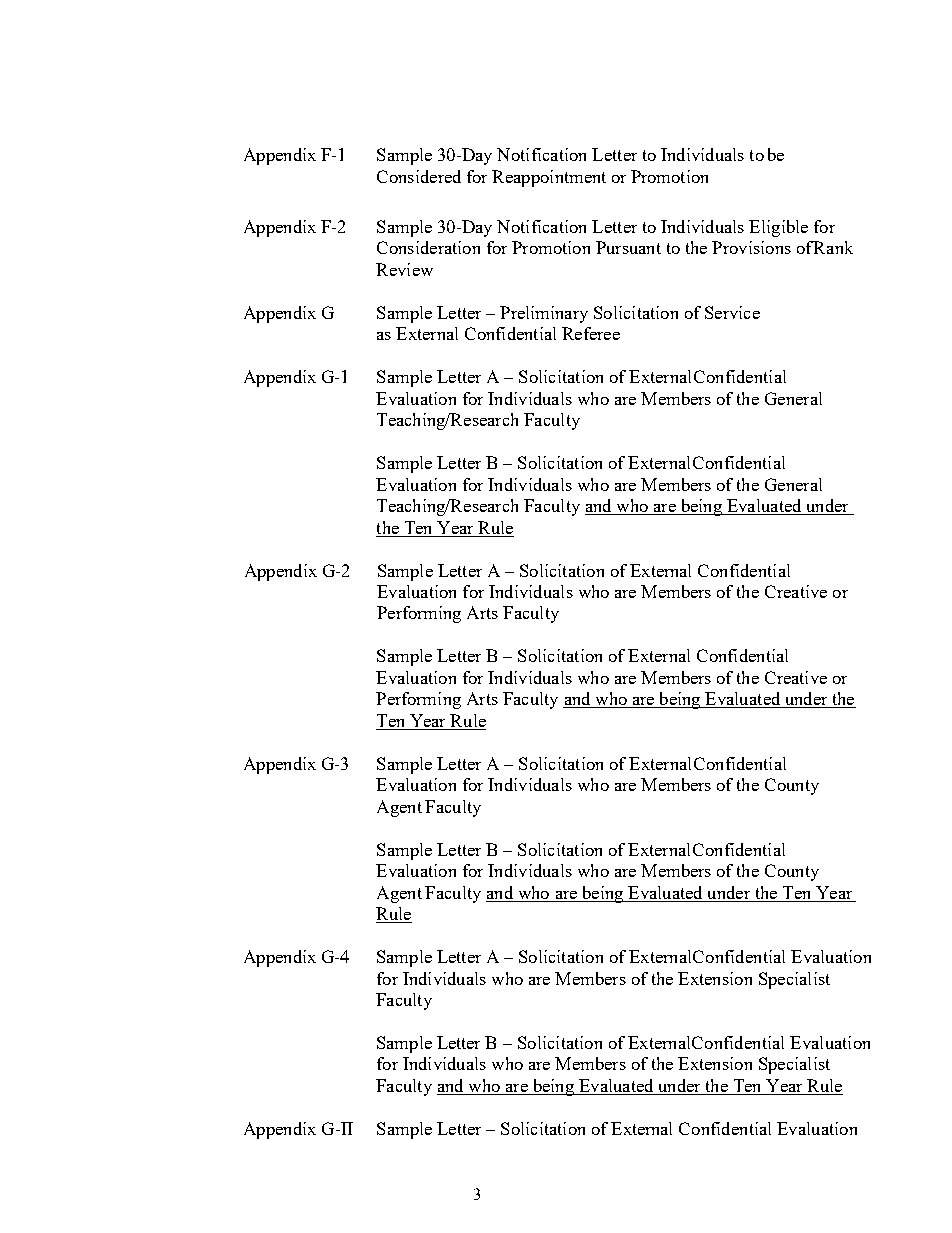 The height and width of the image is (1233, 952). Describe the element at coordinates (833, 247) in the image. I see `Rank` at that location.
